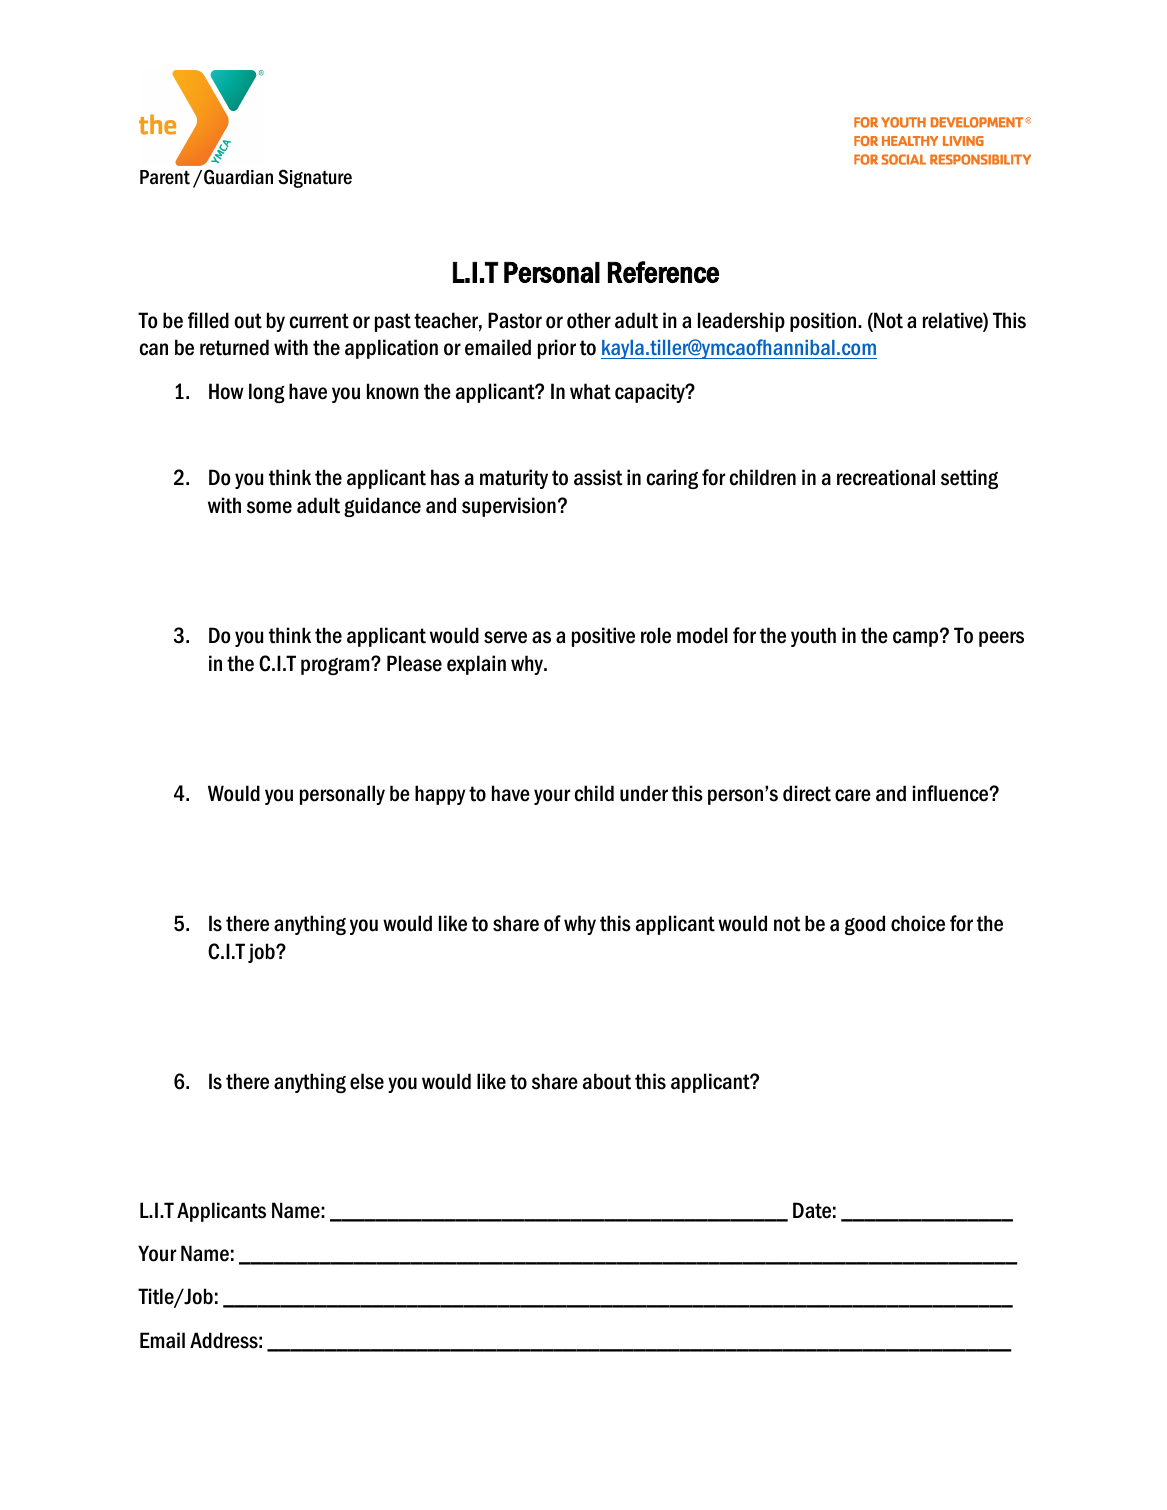  What do you see at coordinates (663, 272) in the screenshot?
I see `Reference` at bounding box center [663, 272].
